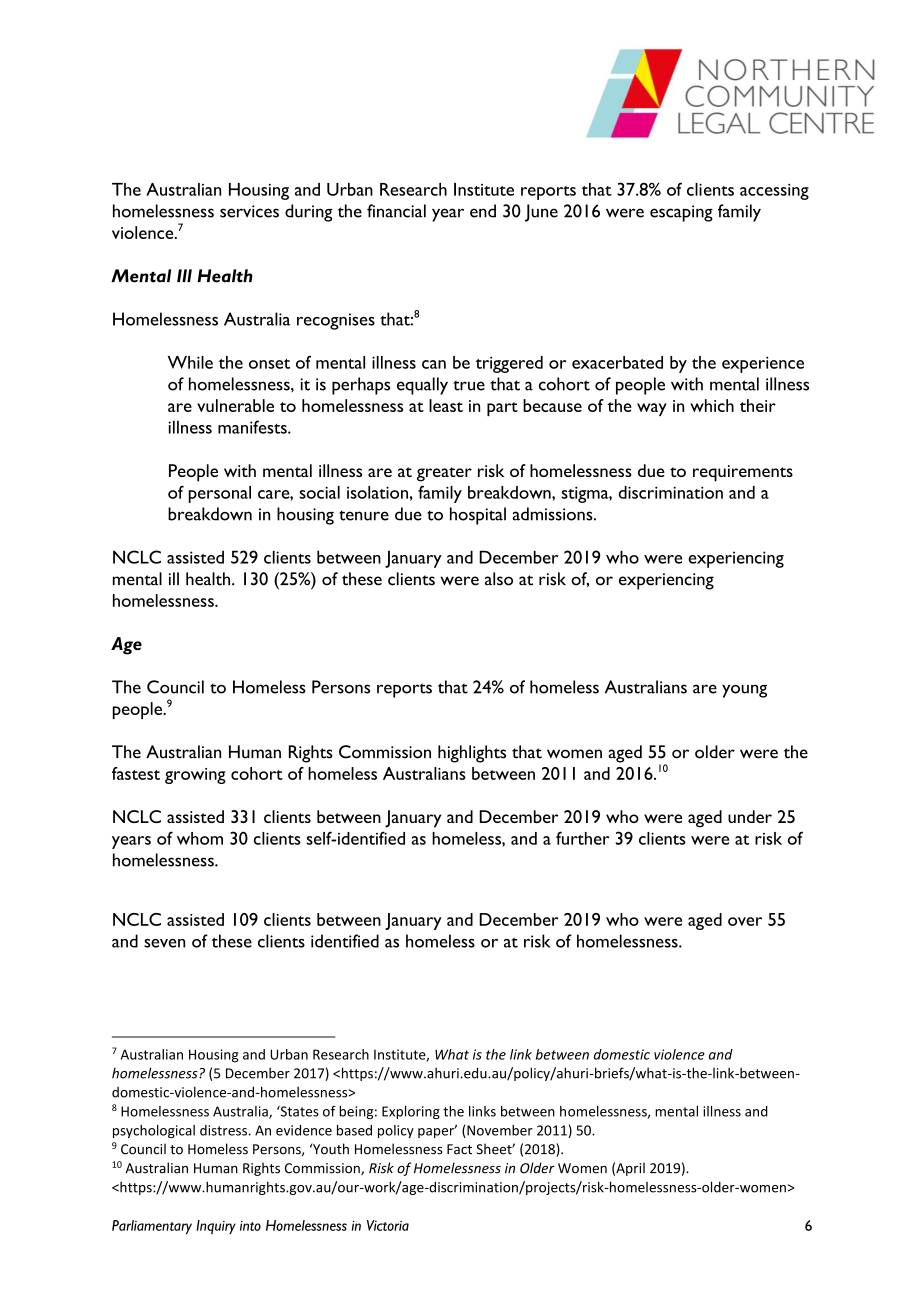 The image size is (924, 1308). What do you see at coordinates (216, 1227) in the screenshot?
I see `Inquiry` at bounding box center [216, 1227].
